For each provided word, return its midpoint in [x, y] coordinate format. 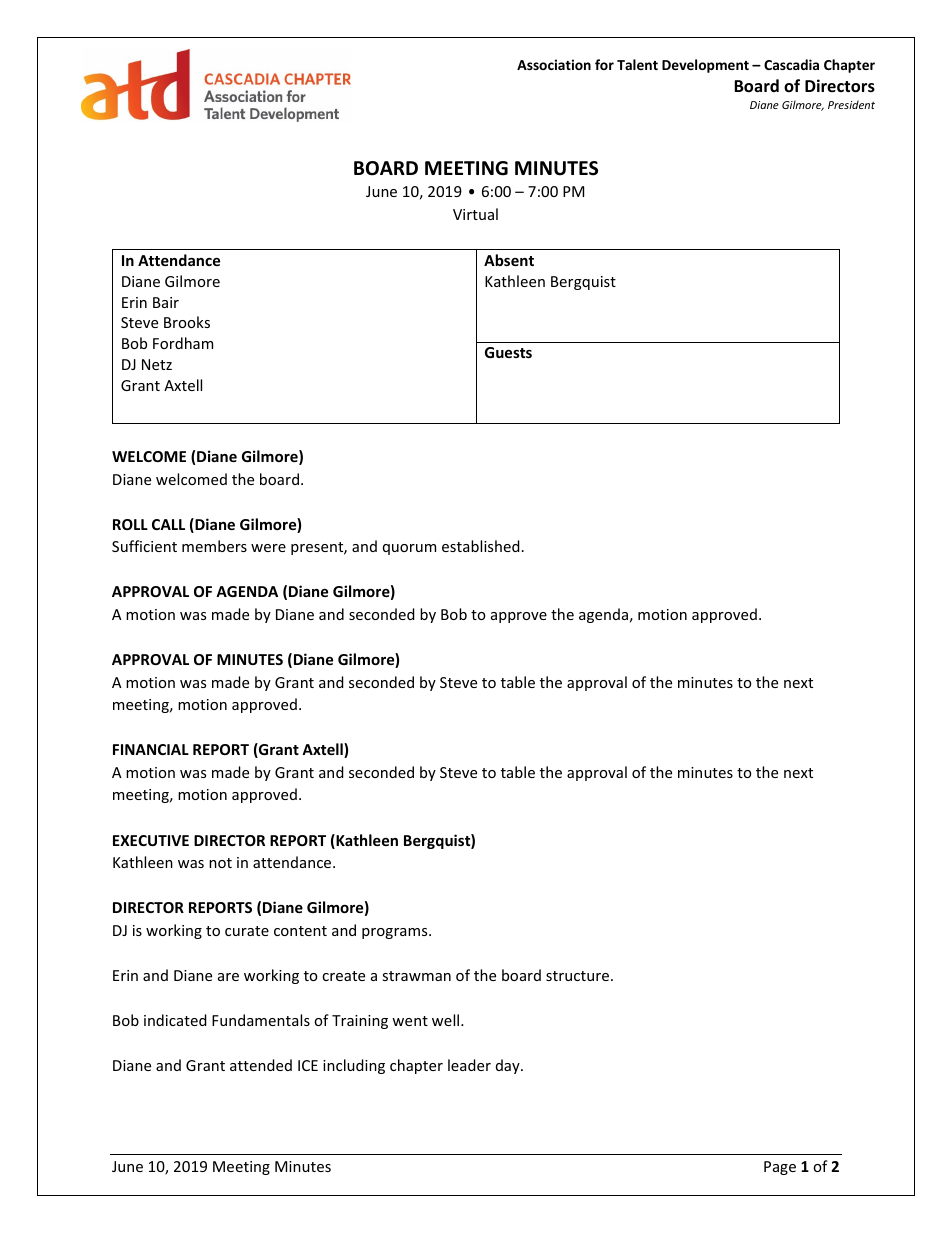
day [509, 1066]
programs [396, 933]
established [481, 546]
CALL [168, 524]
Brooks [187, 322]
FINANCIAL [151, 749]
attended [261, 1065]
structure [577, 976]
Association [554, 64]
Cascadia [791, 64]
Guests [508, 352]
